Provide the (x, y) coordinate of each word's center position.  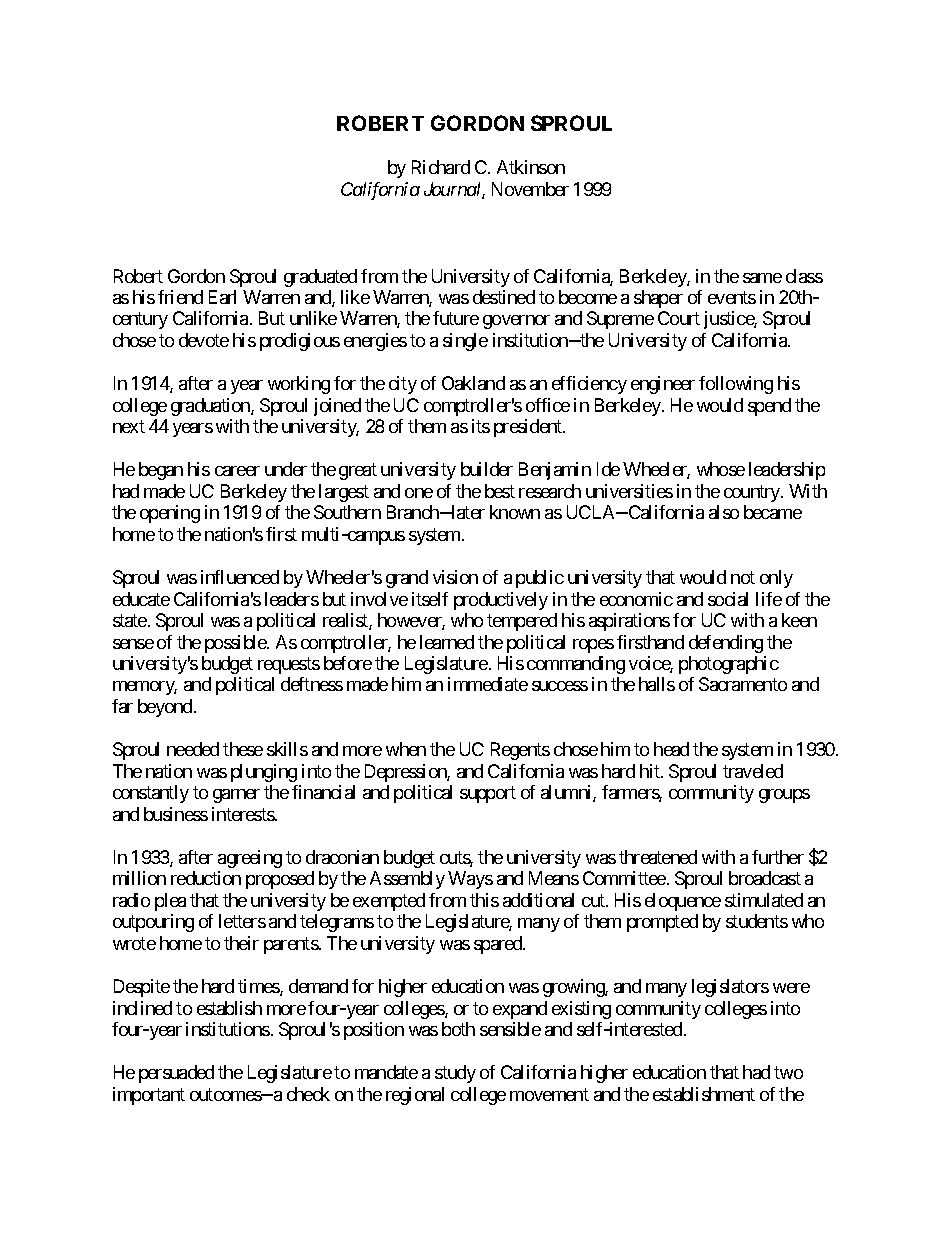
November (530, 189)
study (455, 1074)
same (762, 278)
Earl (222, 297)
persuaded (176, 1074)
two (788, 1073)
